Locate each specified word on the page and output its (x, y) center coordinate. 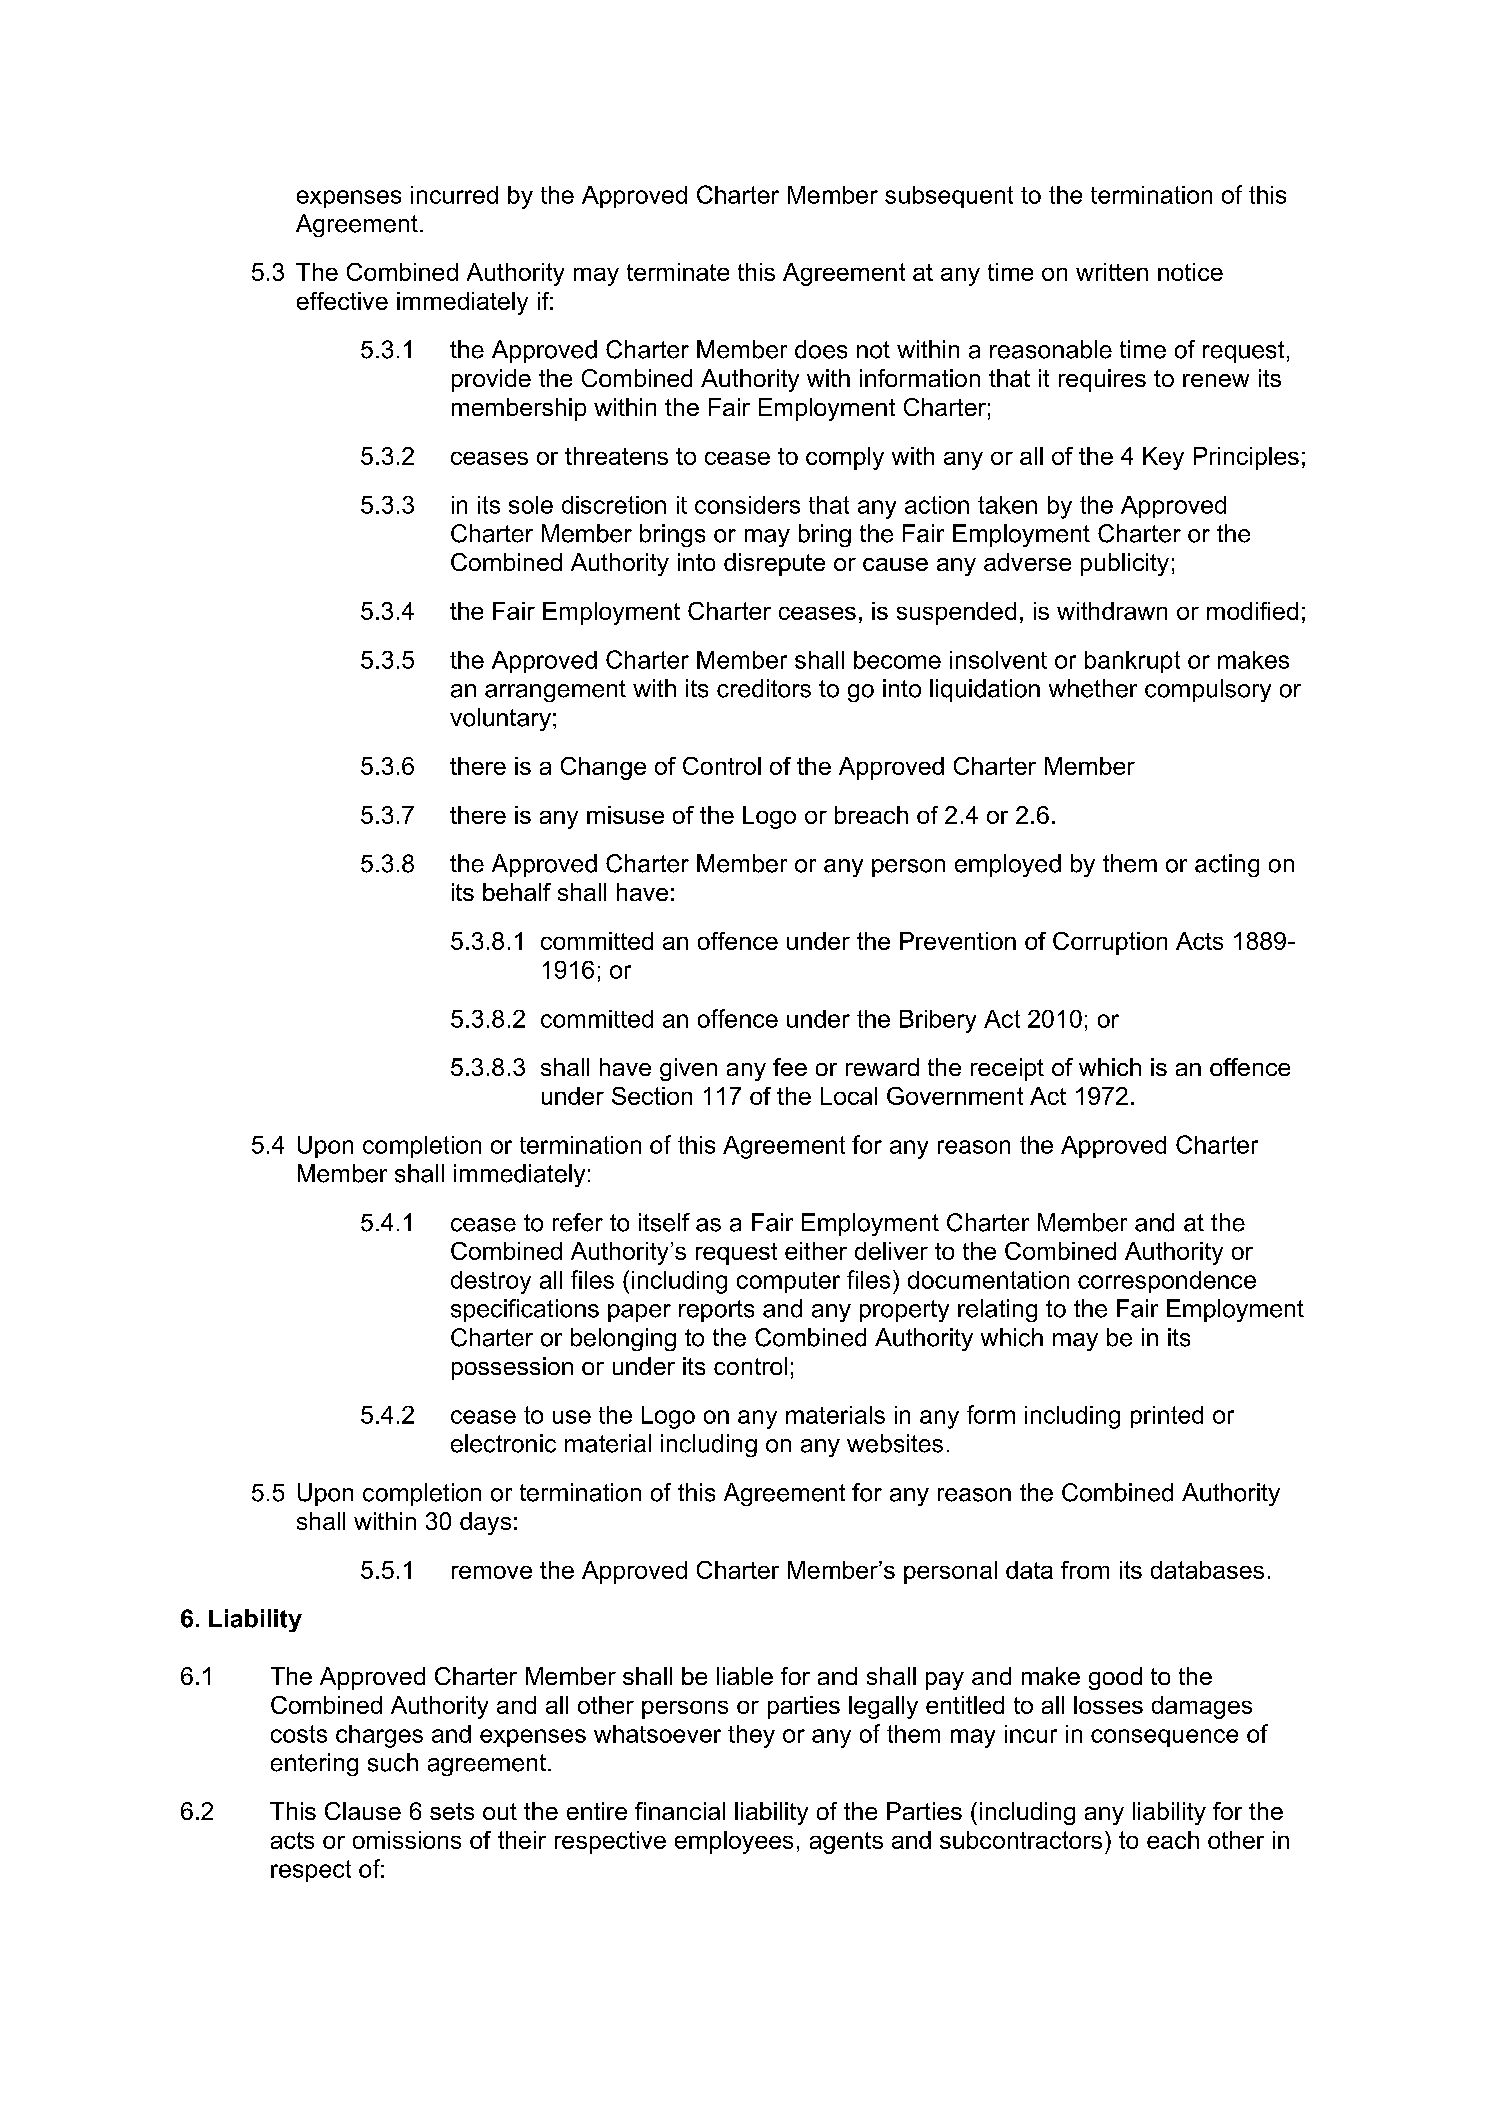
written (1112, 272)
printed (1167, 1417)
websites (895, 1443)
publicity (1125, 564)
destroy (491, 1282)
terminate (678, 272)
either (816, 1251)
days (485, 1523)
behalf (517, 892)
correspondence (1167, 1282)
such (393, 1762)
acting (1227, 865)
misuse (625, 815)
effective (342, 301)
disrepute (774, 564)
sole (531, 505)
